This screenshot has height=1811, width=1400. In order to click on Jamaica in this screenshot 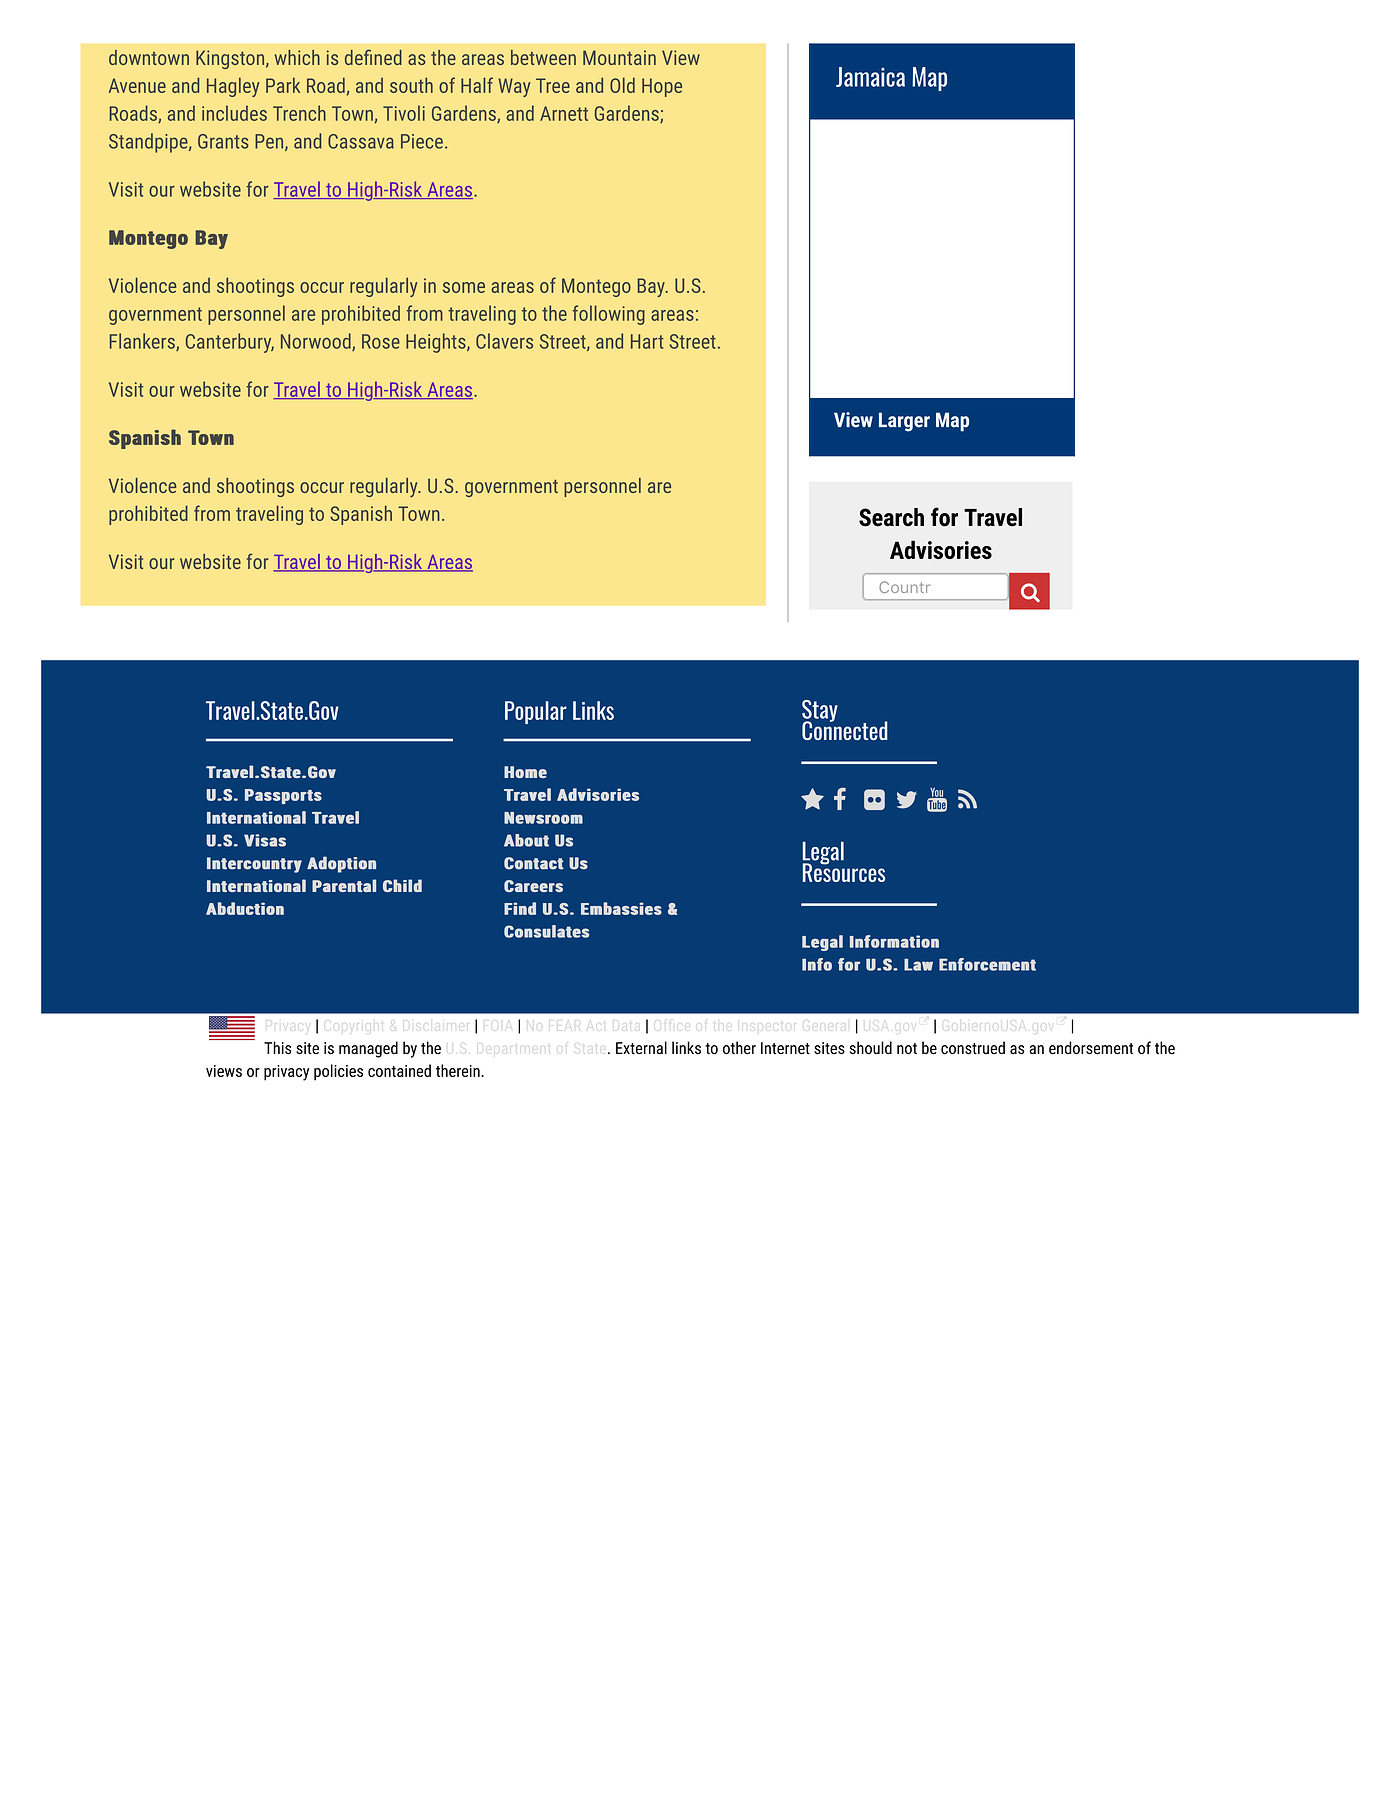, I will do `click(870, 77)`.
